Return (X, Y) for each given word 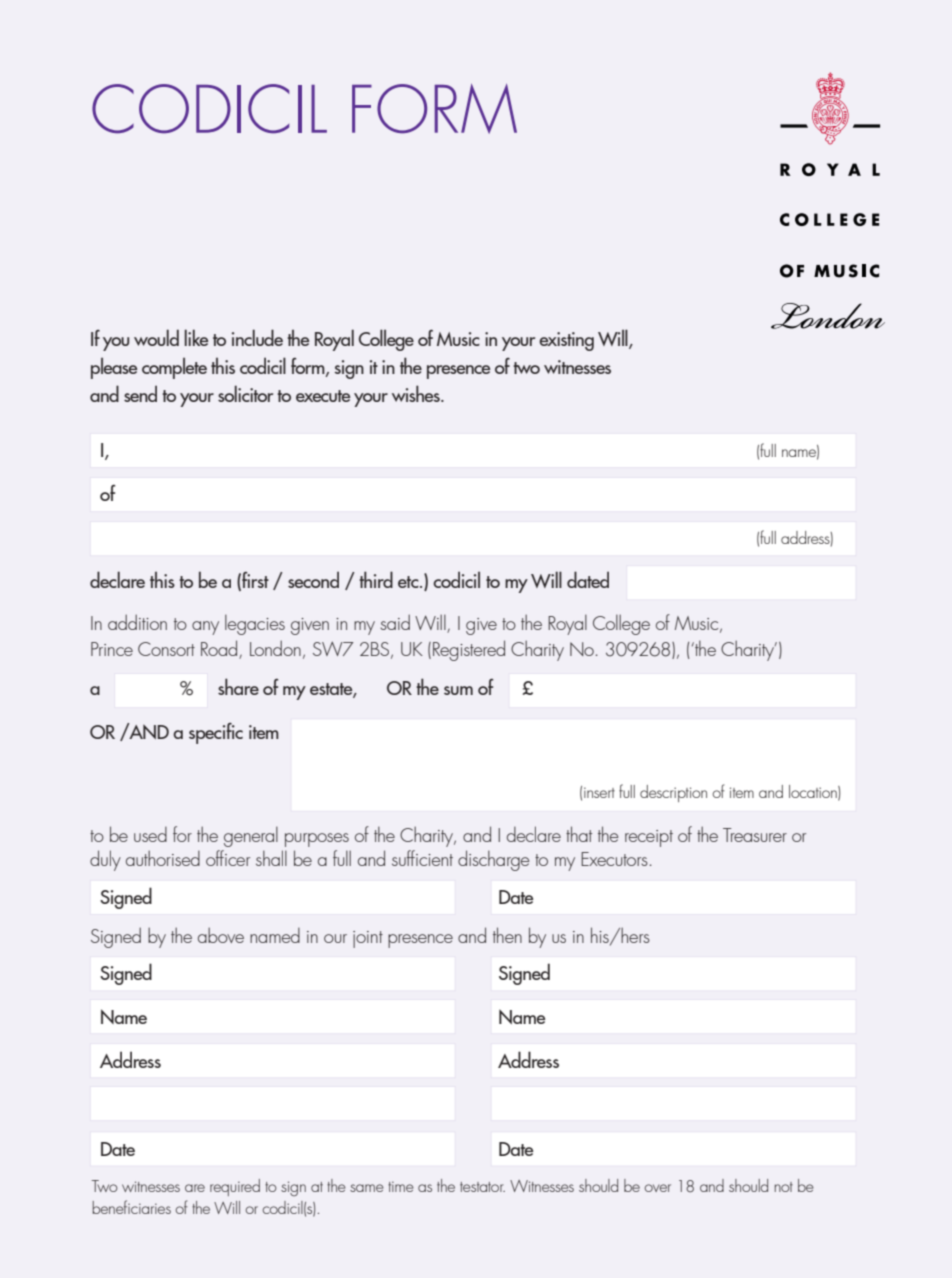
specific (216, 733)
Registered (469, 650)
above (221, 935)
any (205, 628)
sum (458, 690)
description (673, 793)
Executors (614, 859)
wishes (417, 393)
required (235, 1187)
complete (174, 368)
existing (566, 341)
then (507, 935)
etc (409, 582)
